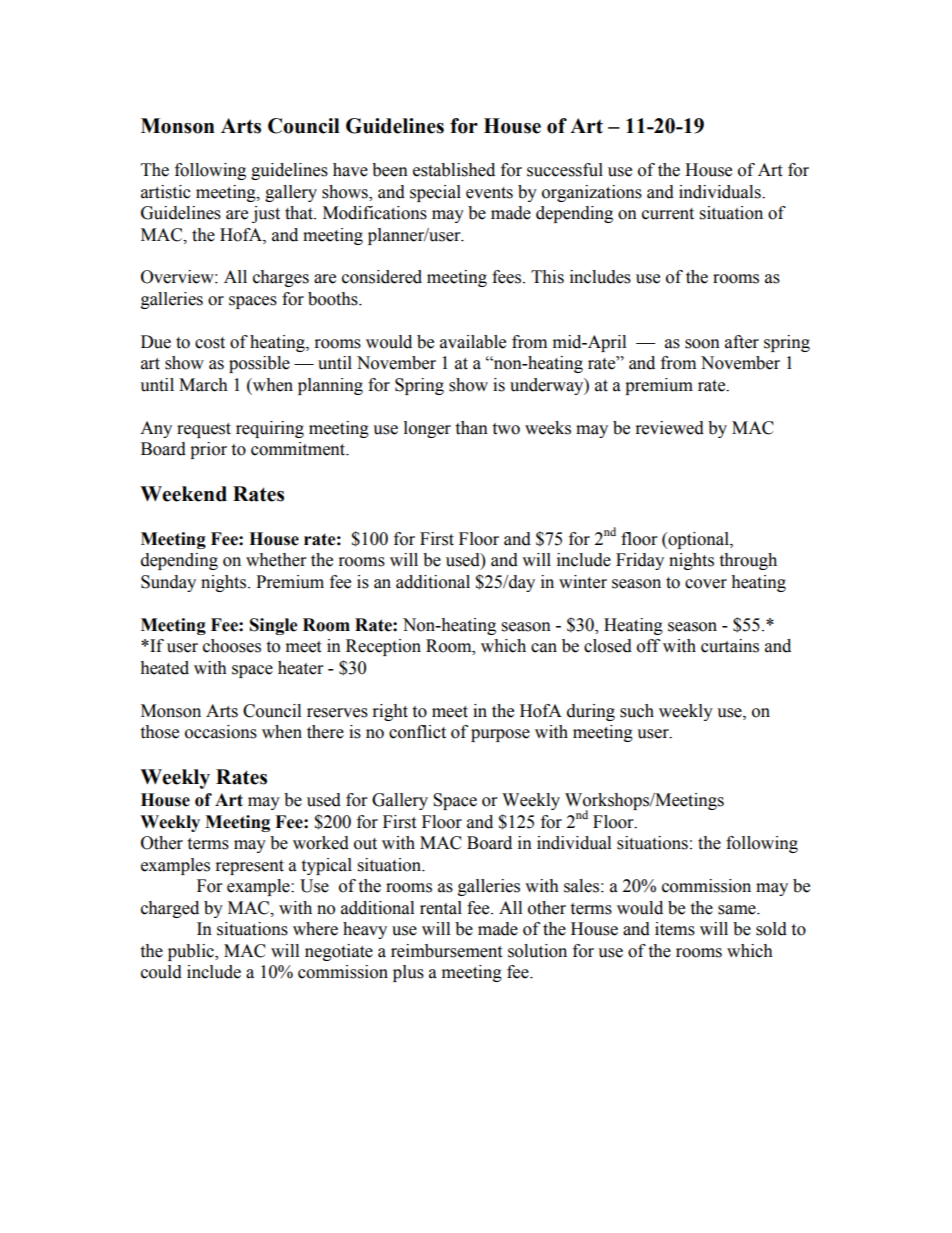  Describe the element at coordinates (668, 214) in the page. I see `current` at that location.
